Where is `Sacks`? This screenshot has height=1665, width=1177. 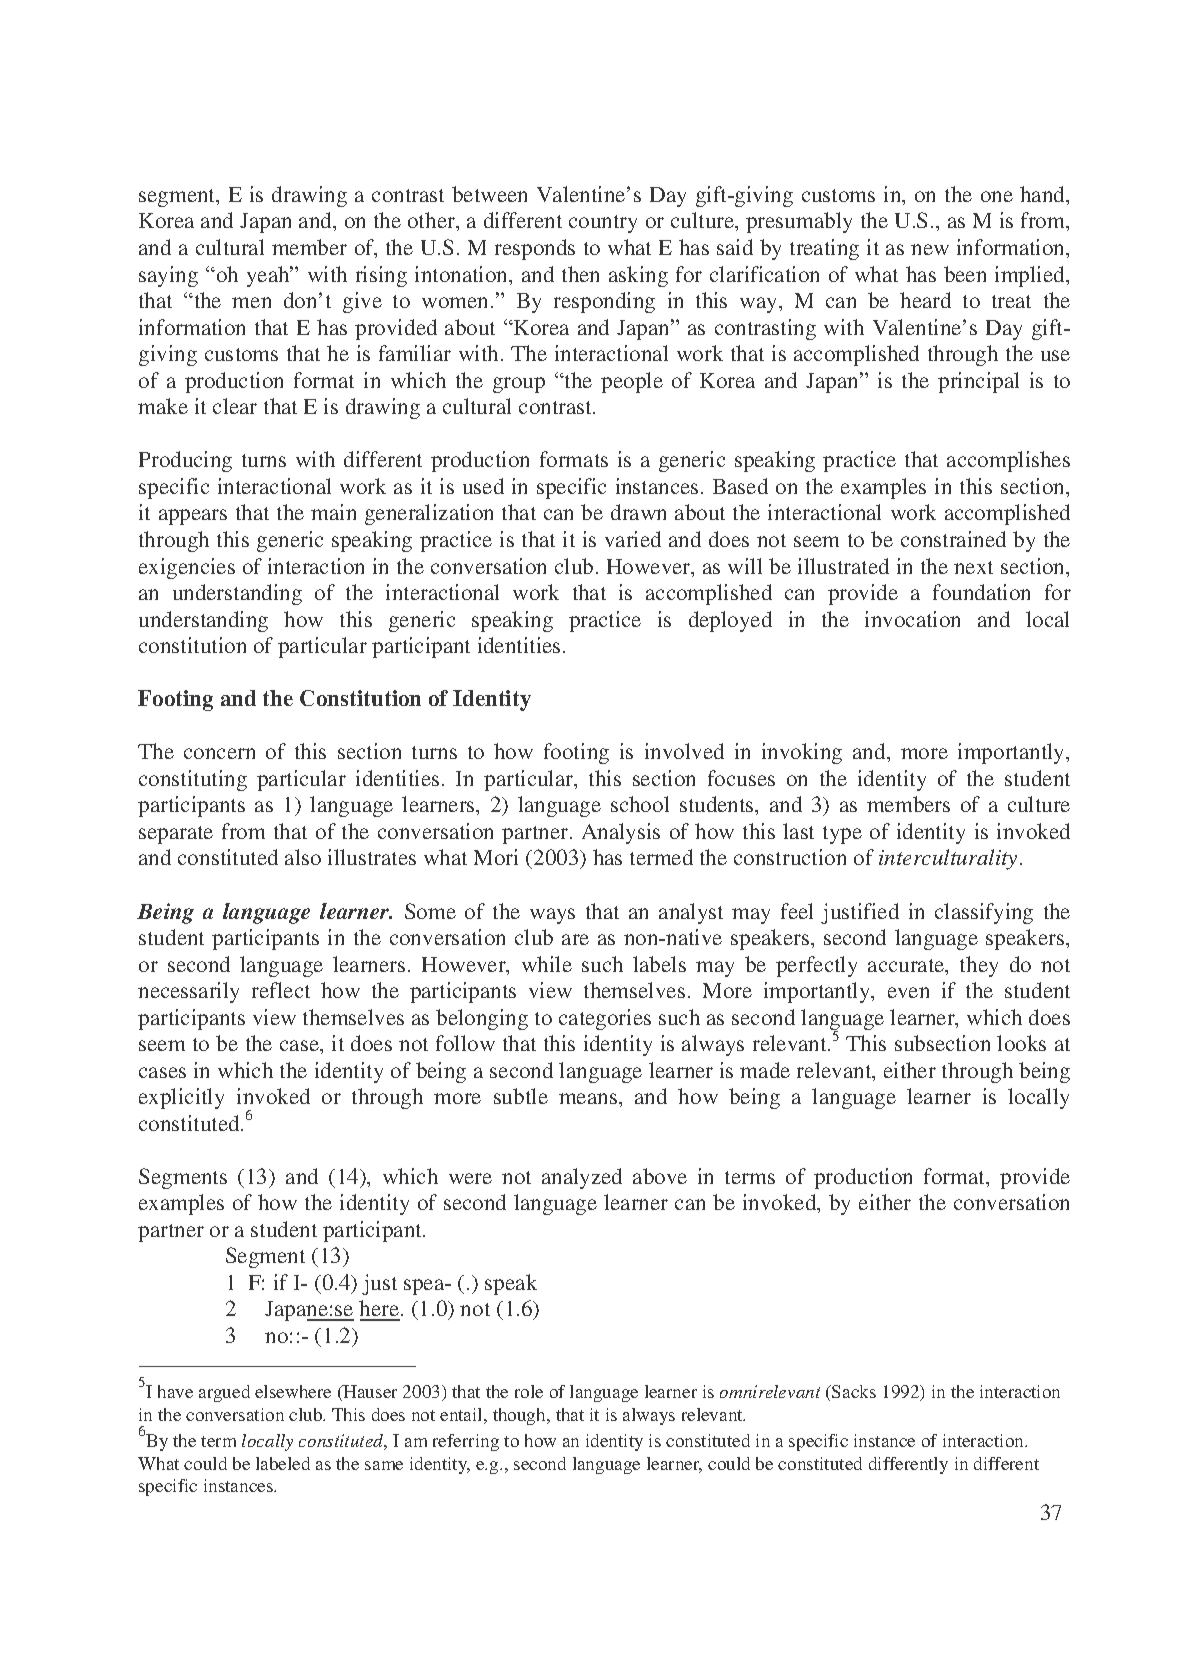 Sacks is located at coordinates (853, 1391).
